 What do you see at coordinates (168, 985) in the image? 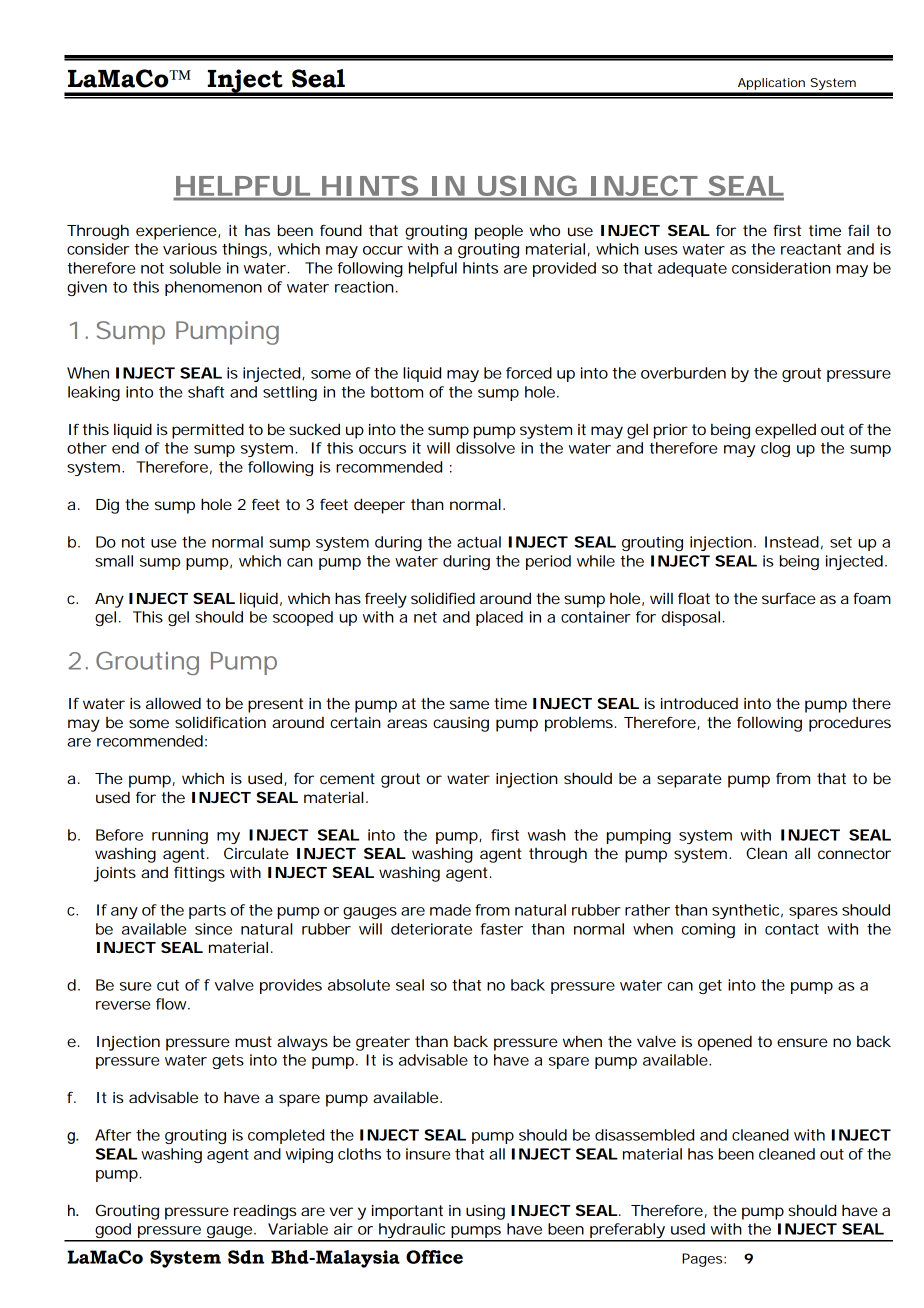
I see `cut` at bounding box center [168, 985].
